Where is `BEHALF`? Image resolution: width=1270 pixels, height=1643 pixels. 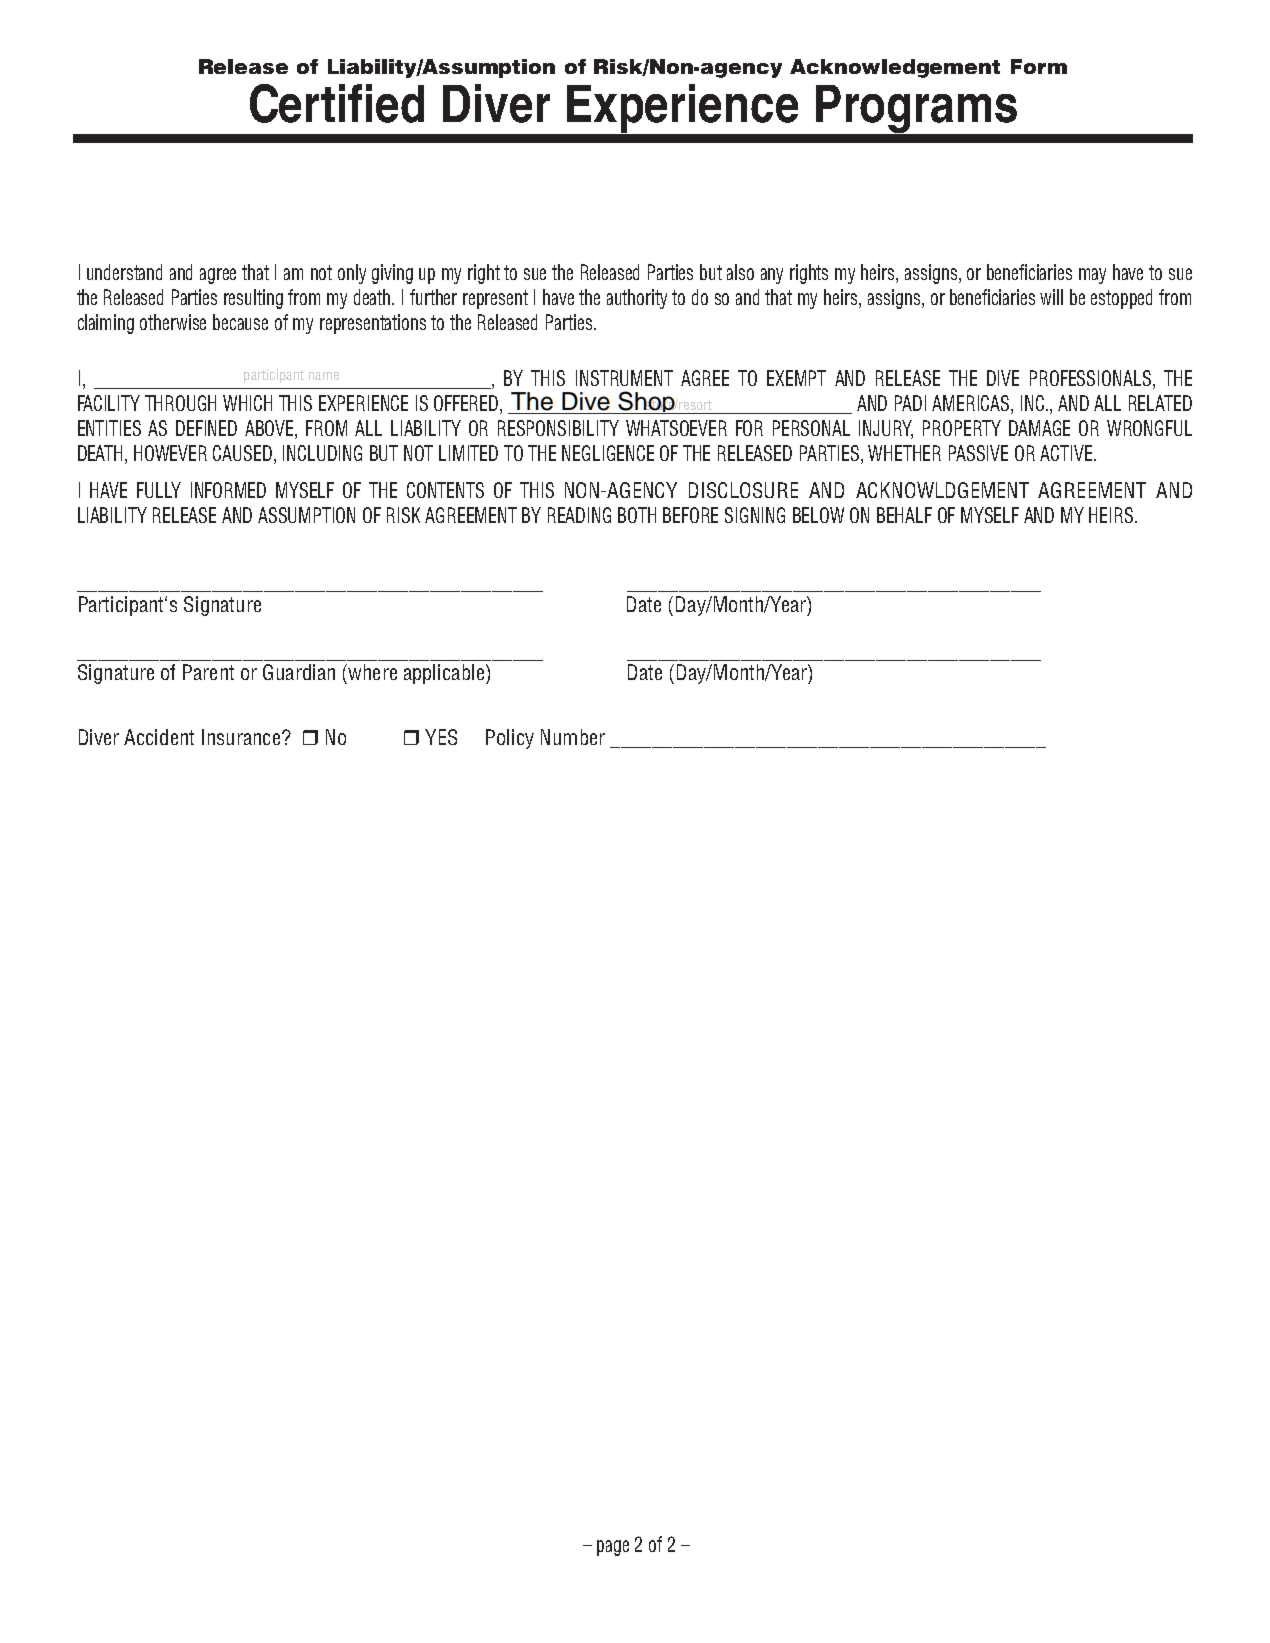 BEHALF is located at coordinates (904, 515).
